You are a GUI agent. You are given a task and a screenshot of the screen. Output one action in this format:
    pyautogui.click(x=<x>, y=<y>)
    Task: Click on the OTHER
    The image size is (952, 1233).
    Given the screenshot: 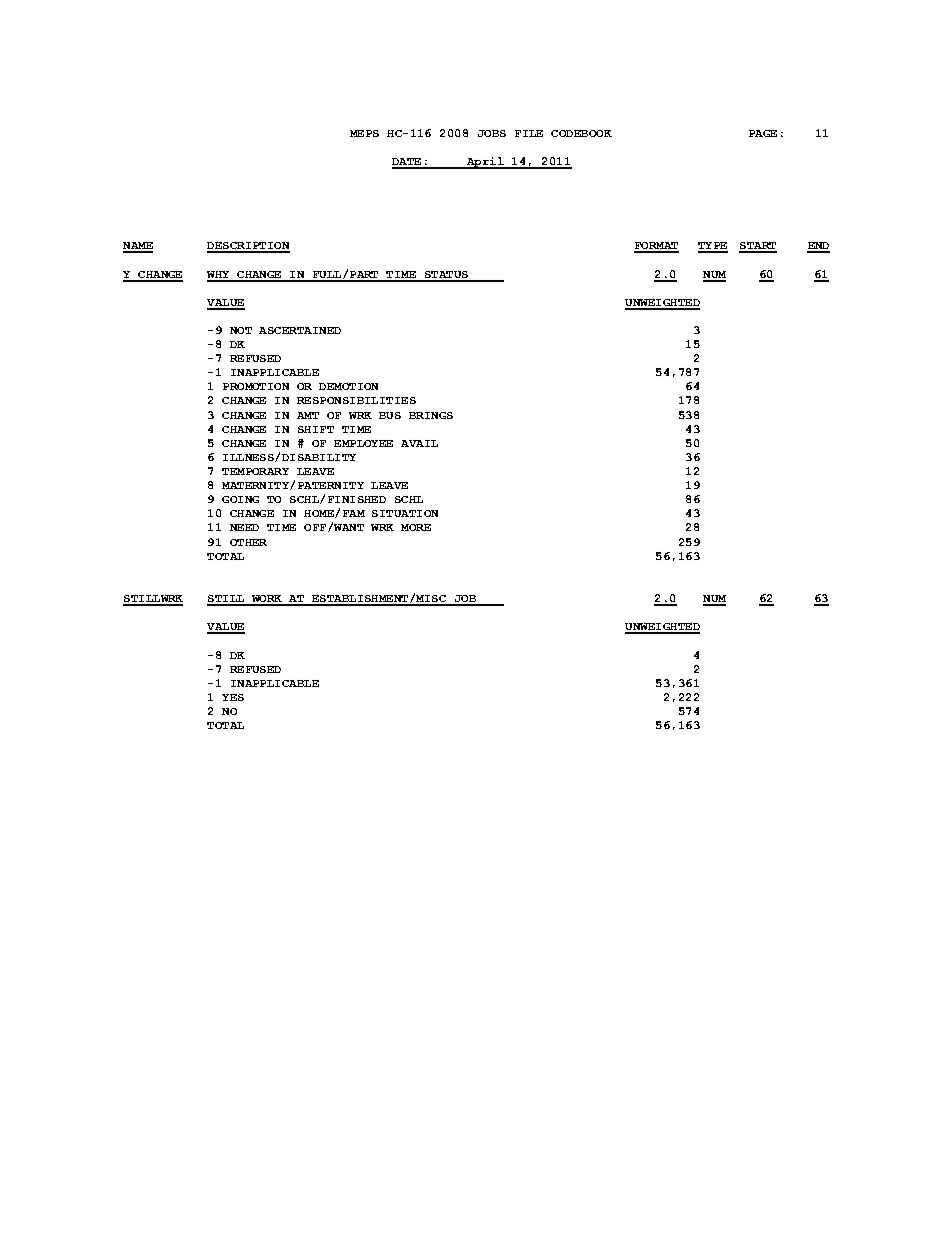 What is the action you would take?
    pyautogui.click(x=248, y=542)
